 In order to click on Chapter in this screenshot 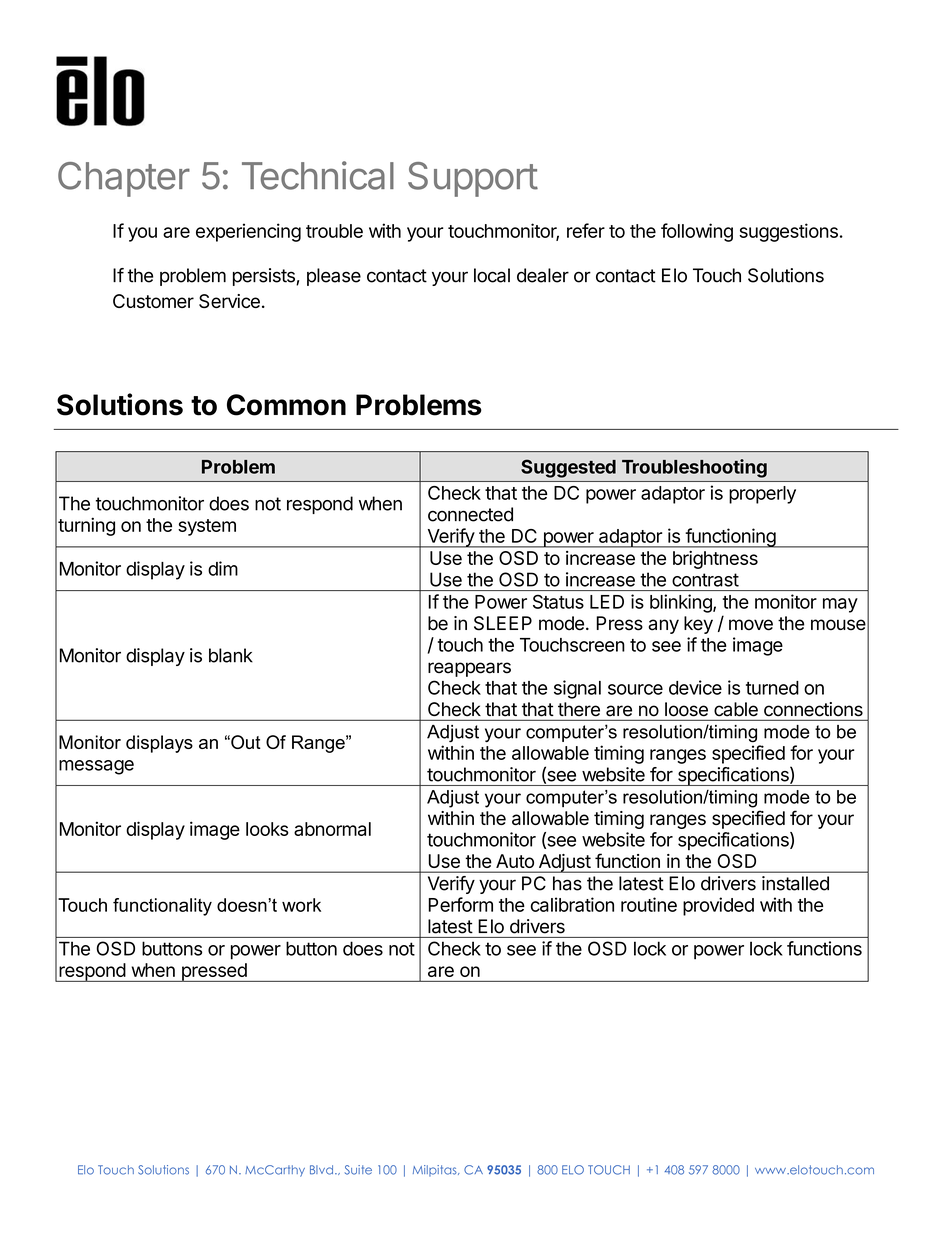, I will do `click(124, 179)`.
